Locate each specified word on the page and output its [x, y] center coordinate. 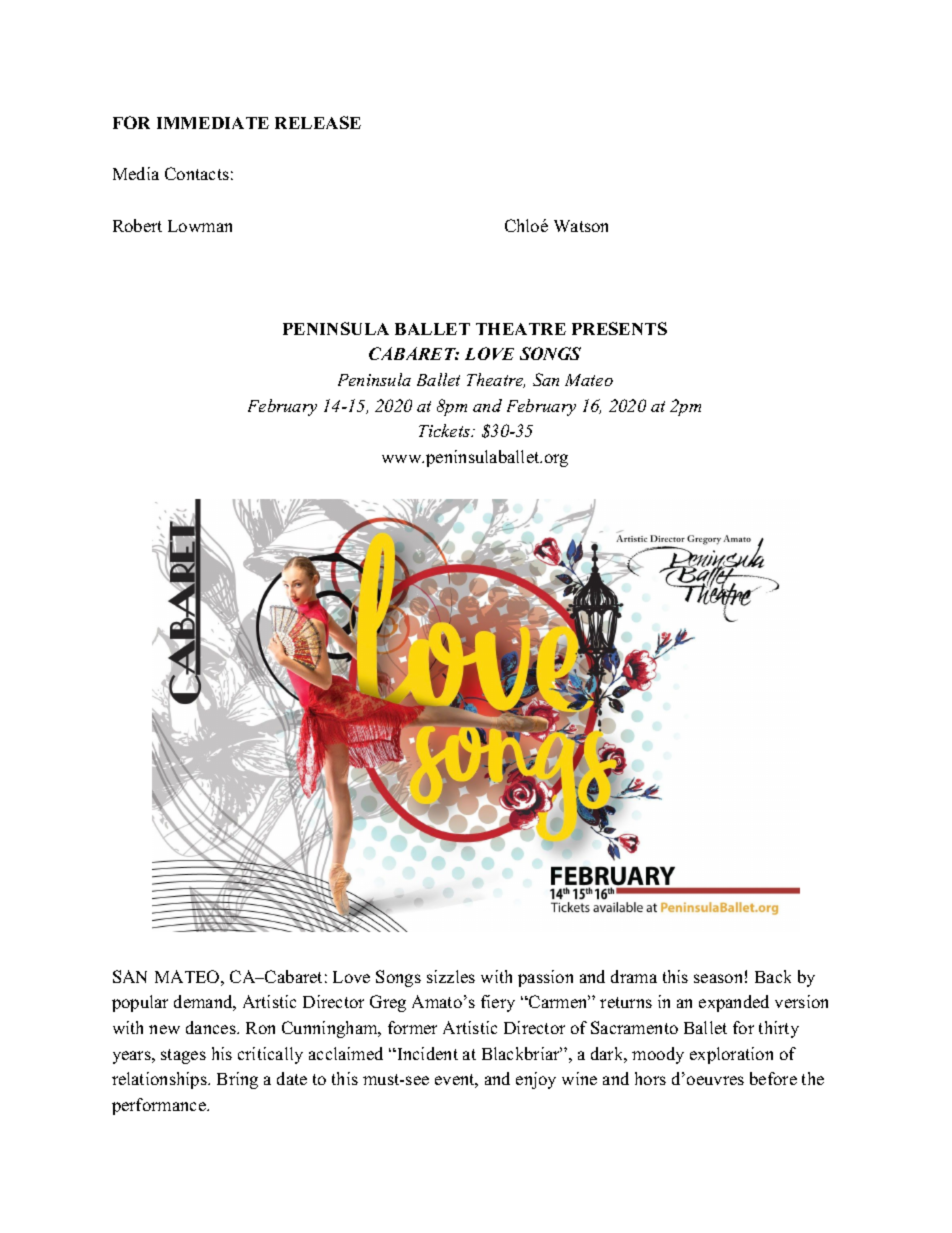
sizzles [451, 976]
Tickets [445, 430]
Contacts [197, 173]
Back [773, 976]
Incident [426, 1053]
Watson [581, 226]
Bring [237, 1080]
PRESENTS [619, 328]
